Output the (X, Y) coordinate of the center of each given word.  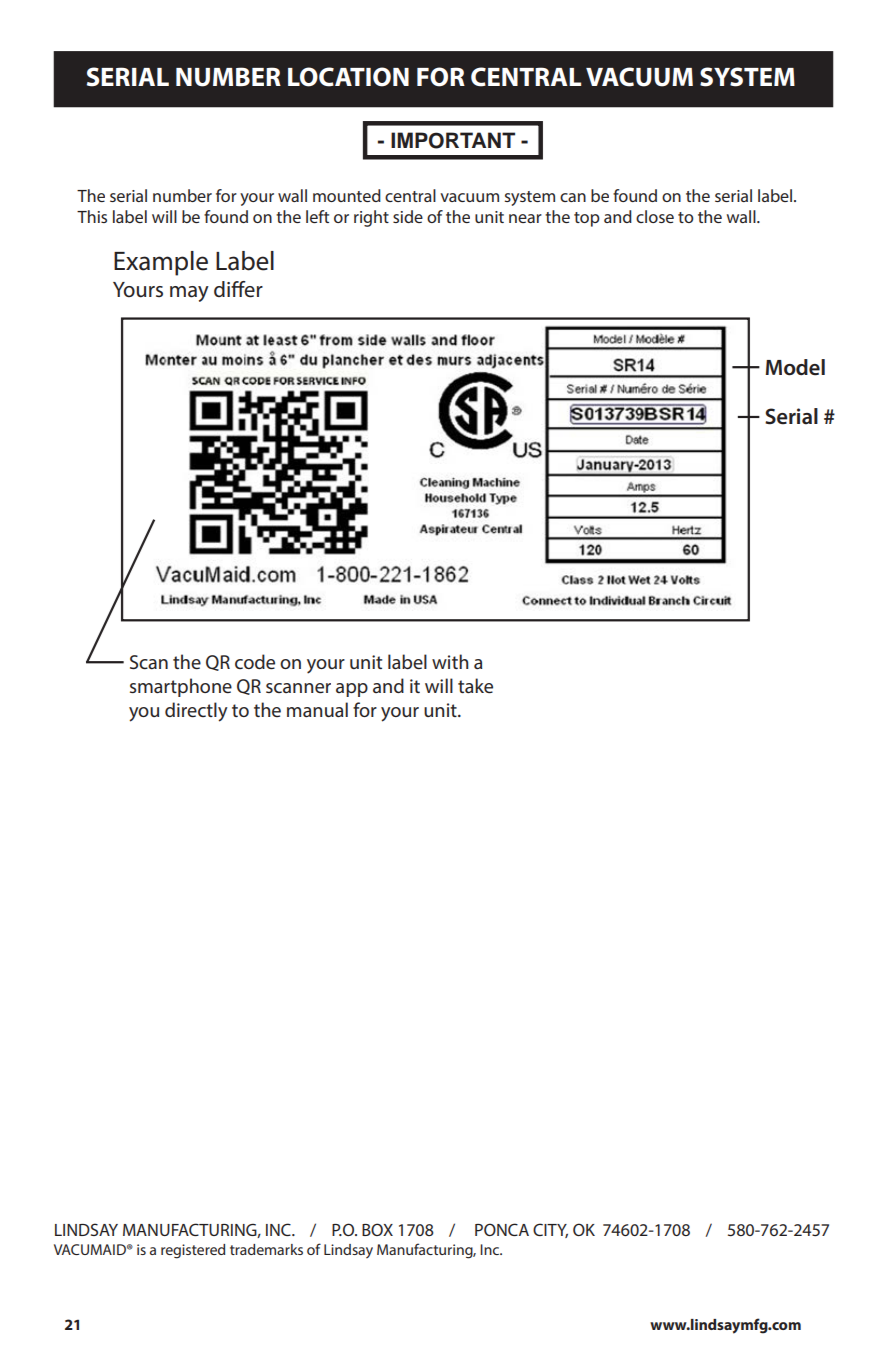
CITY (550, 1230)
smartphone (181, 687)
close (655, 216)
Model (795, 367)
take (475, 685)
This (92, 216)
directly (196, 712)
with (450, 661)
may (189, 294)
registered (193, 1251)
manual (317, 709)
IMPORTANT (453, 140)
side (408, 216)
